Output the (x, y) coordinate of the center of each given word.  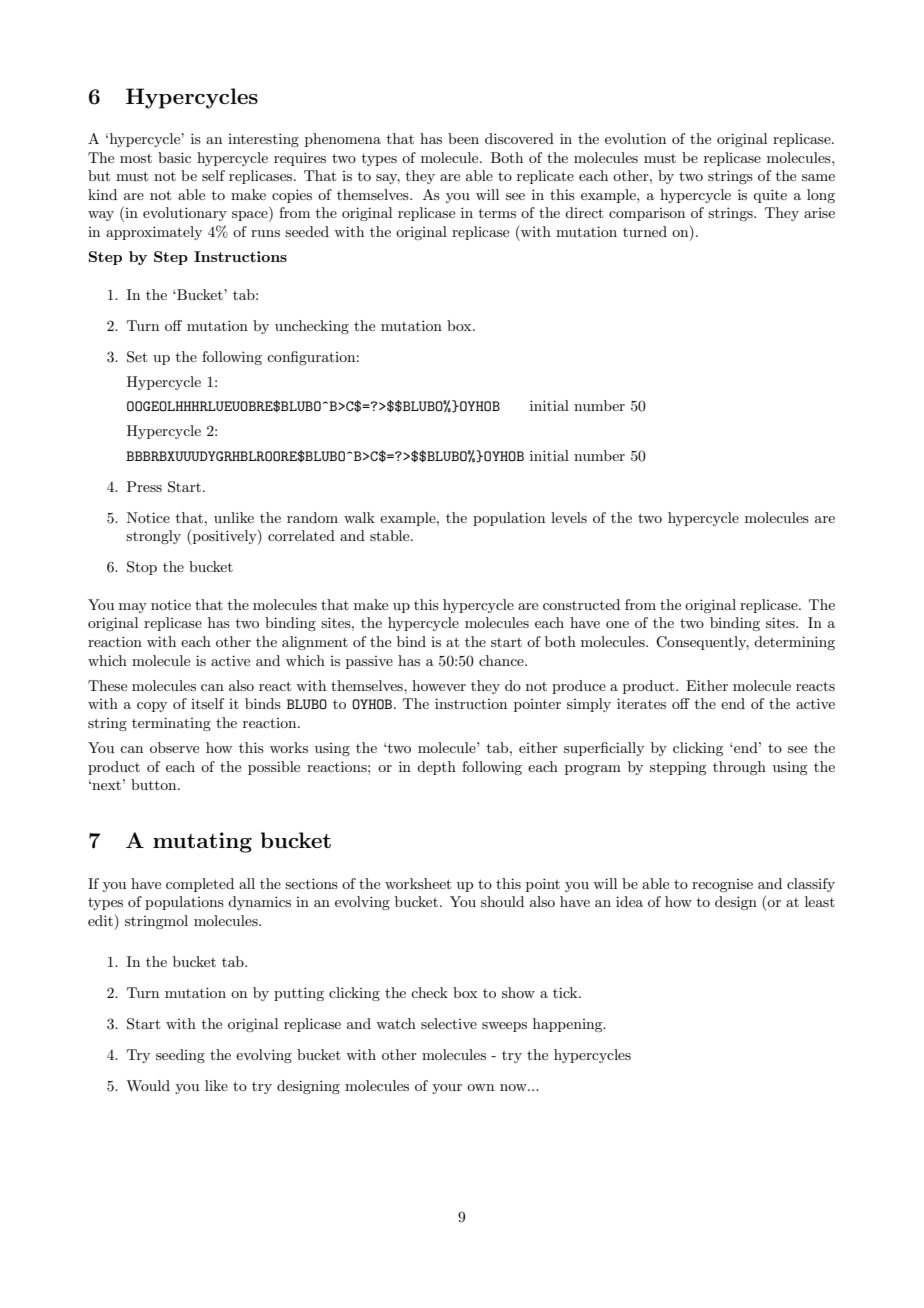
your (447, 1089)
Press (144, 486)
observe (174, 747)
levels (569, 517)
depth (436, 768)
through (739, 768)
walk (359, 517)
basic (174, 157)
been (463, 138)
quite (770, 196)
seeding (180, 1056)
